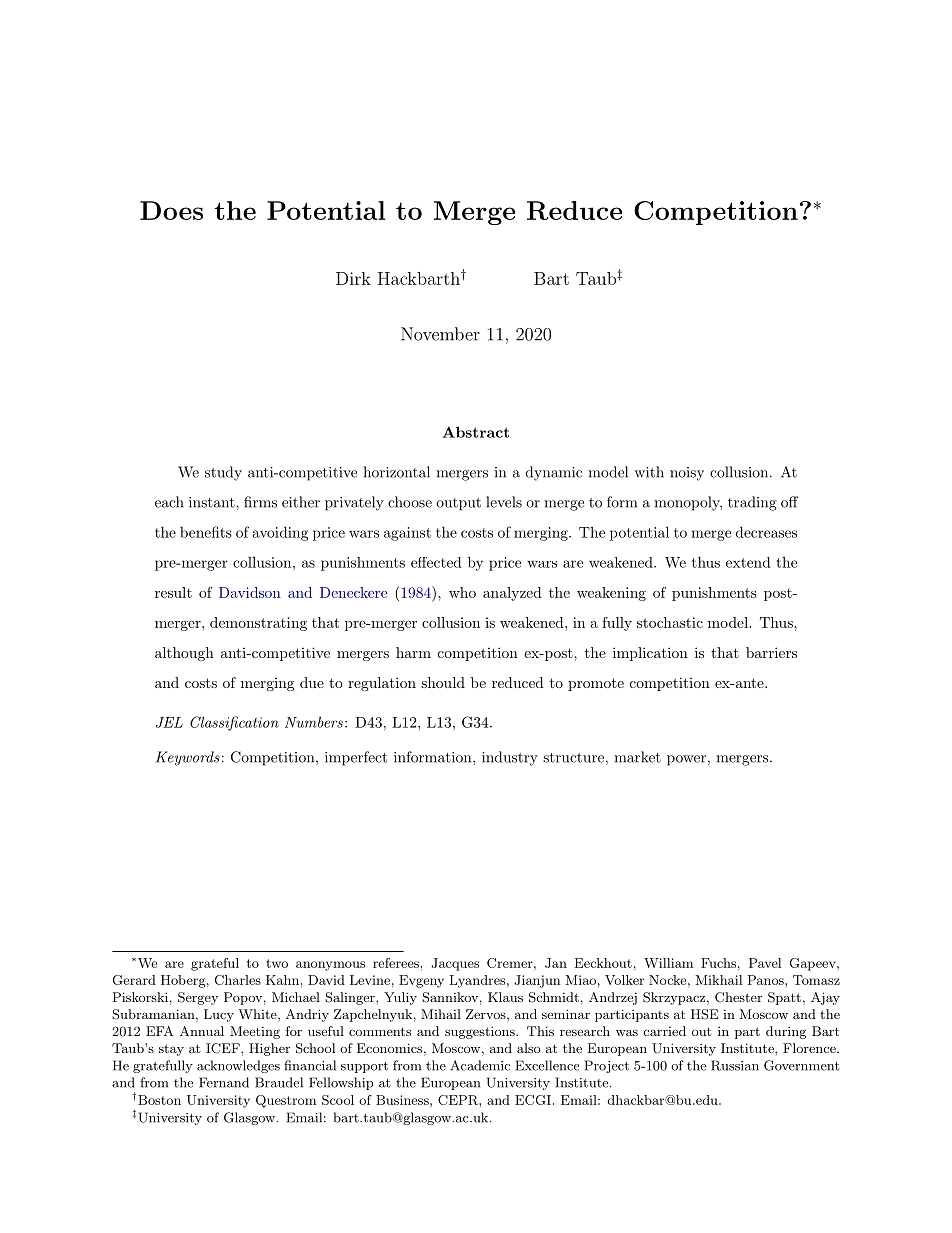 The image size is (952, 1233). Describe the element at coordinates (171, 210) in the screenshot. I see `Does` at that location.
